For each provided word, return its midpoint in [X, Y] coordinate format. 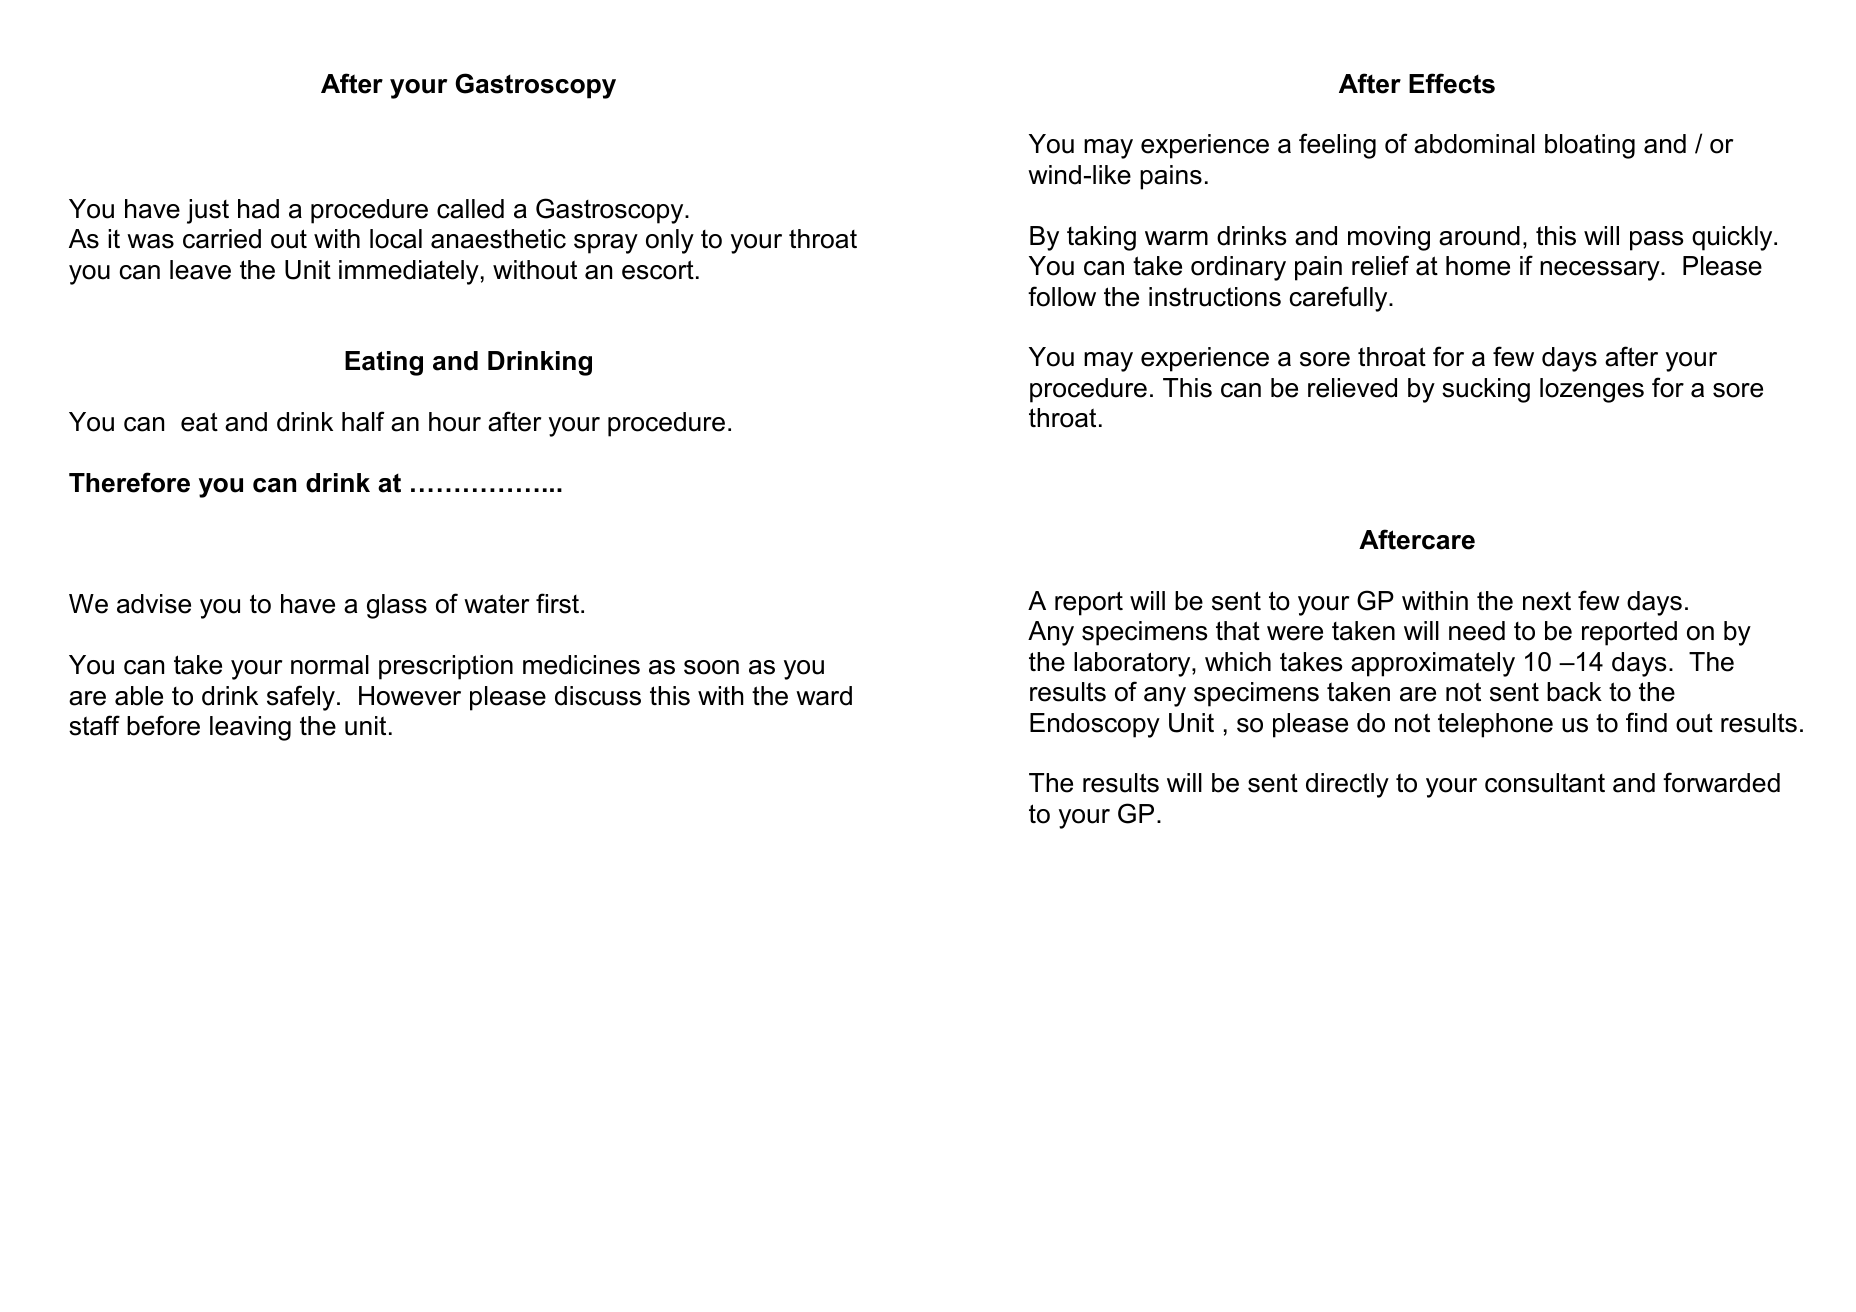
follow [1062, 296]
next [1547, 601]
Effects [1452, 83]
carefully [1340, 299]
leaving [250, 728]
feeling [1337, 146]
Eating [384, 363]
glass [397, 606]
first [559, 603]
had [258, 209]
